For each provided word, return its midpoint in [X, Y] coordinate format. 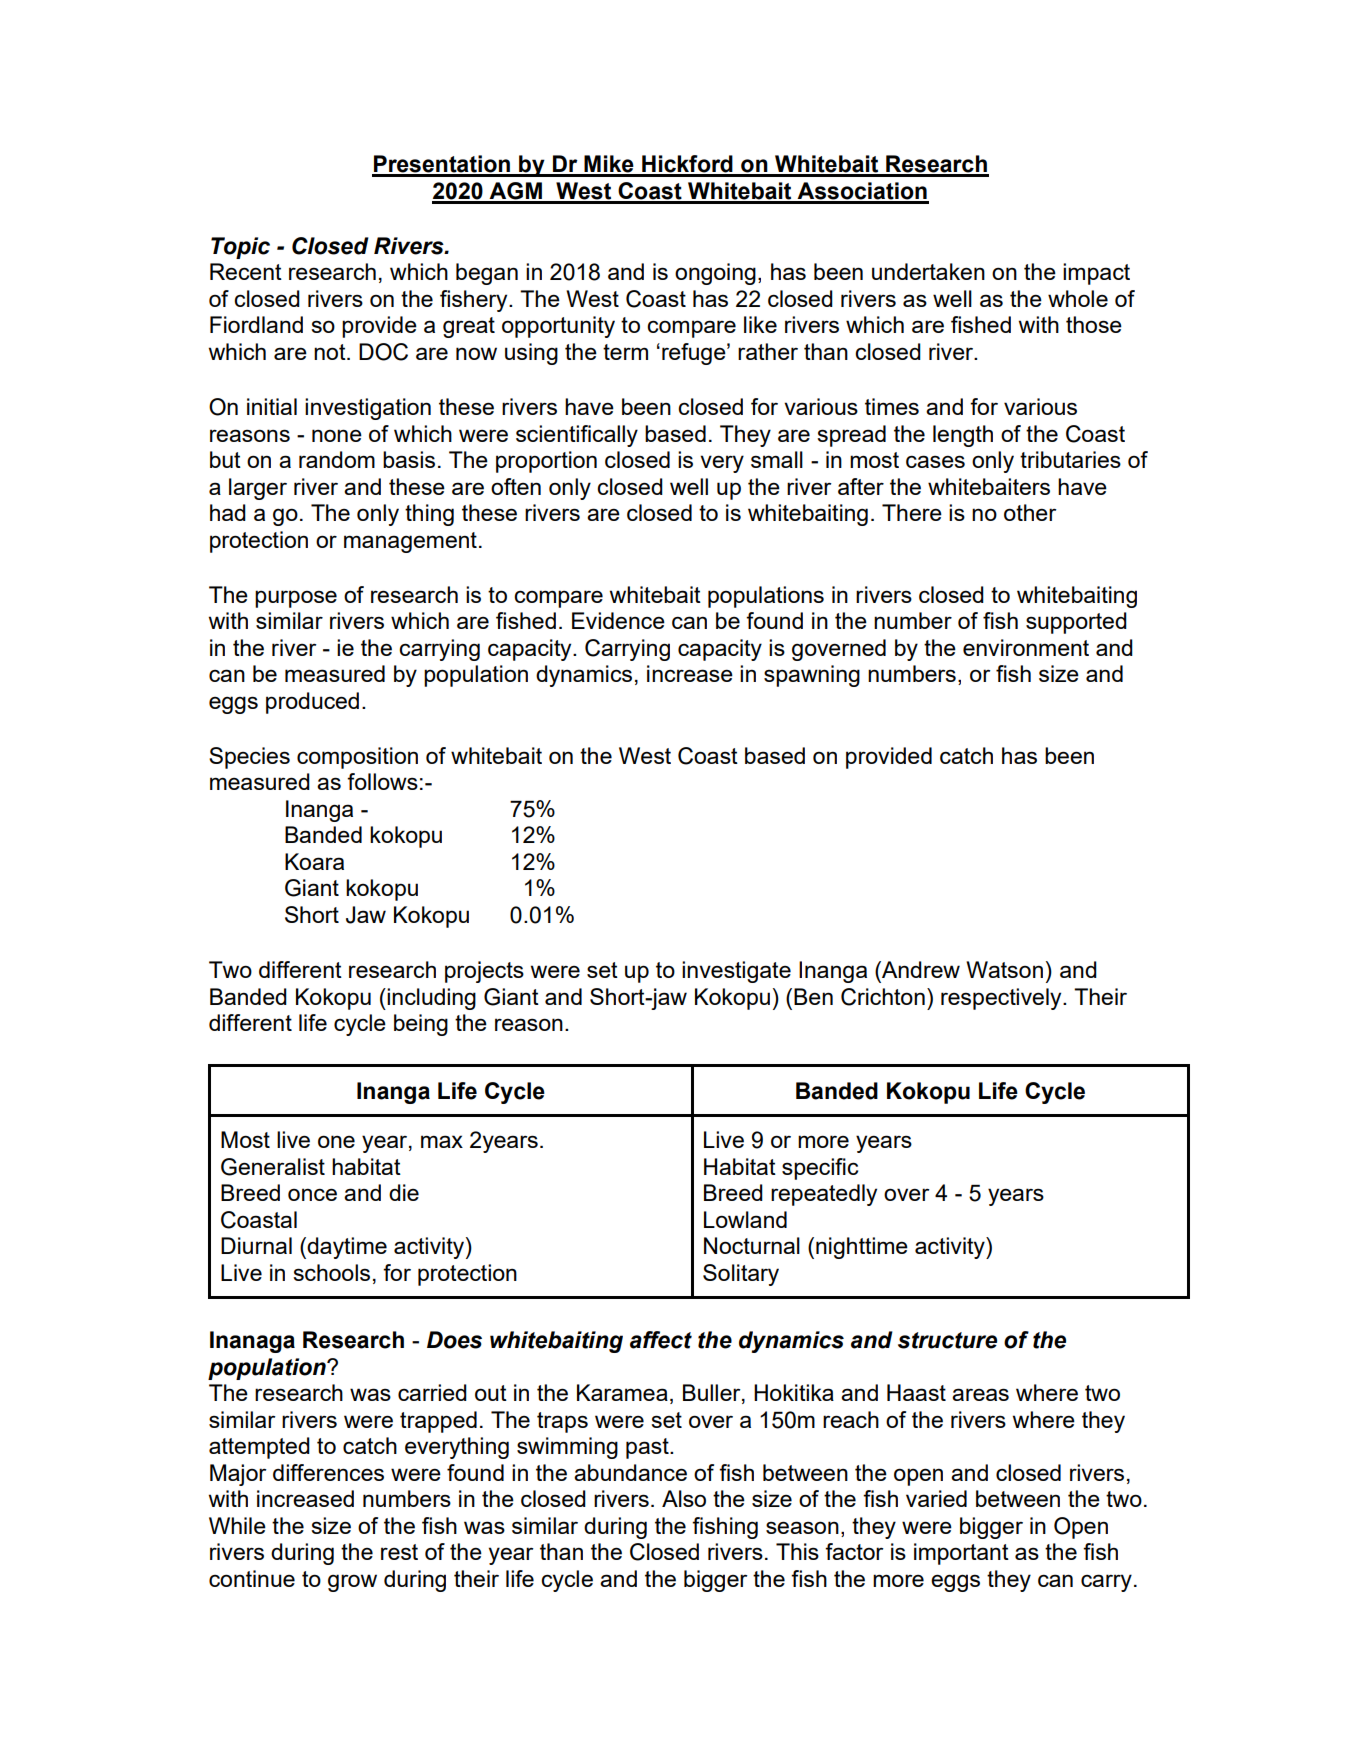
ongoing [715, 274]
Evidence [618, 620]
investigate [736, 972]
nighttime [862, 1248]
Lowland [745, 1219]
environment [1026, 647]
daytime [347, 1248]
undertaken [928, 271]
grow [352, 1583]
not [331, 352]
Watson [1004, 969]
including [430, 999]
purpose [296, 599]
